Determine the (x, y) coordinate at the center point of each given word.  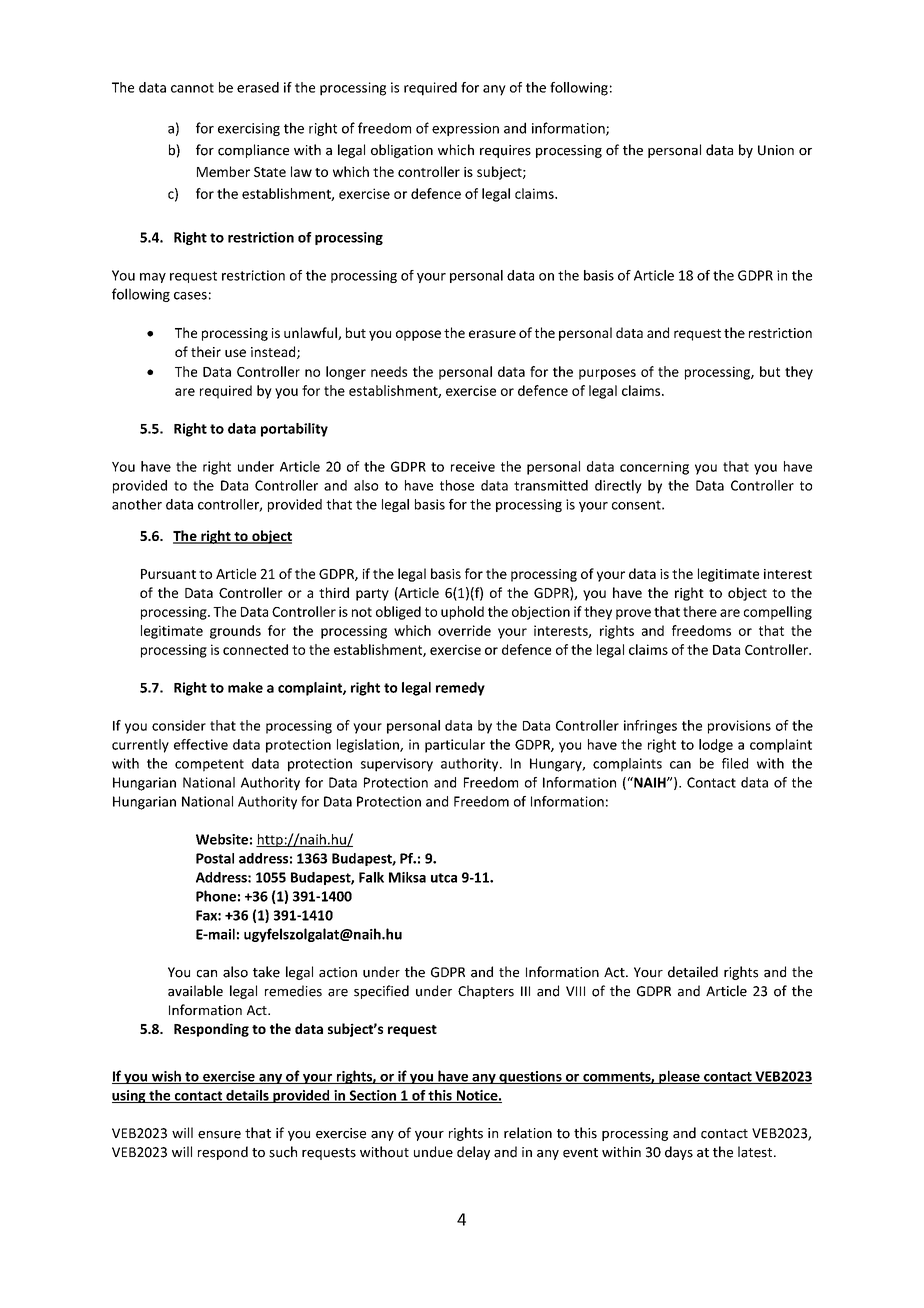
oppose (418, 335)
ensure (219, 1135)
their (206, 351)
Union (776, 150)
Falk (371, 877)
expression (465, 129)
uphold (462, 613)
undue (433, 1152)
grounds (235, 632)
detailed (693, 972)
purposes (607, 374)
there (700, 611)
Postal (215, 858)
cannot (192, 88)
